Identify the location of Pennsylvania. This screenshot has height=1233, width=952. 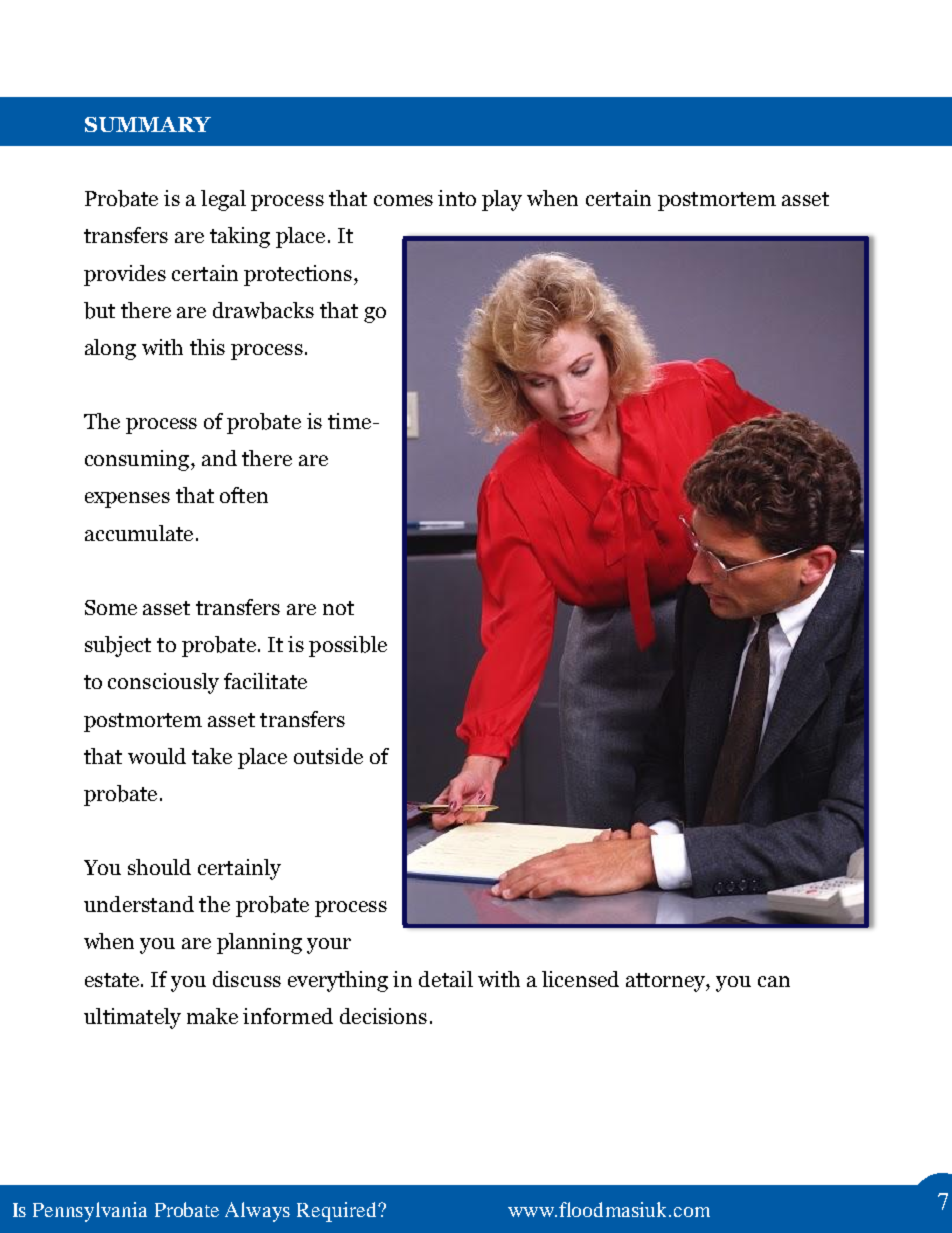
(90, 1212).
